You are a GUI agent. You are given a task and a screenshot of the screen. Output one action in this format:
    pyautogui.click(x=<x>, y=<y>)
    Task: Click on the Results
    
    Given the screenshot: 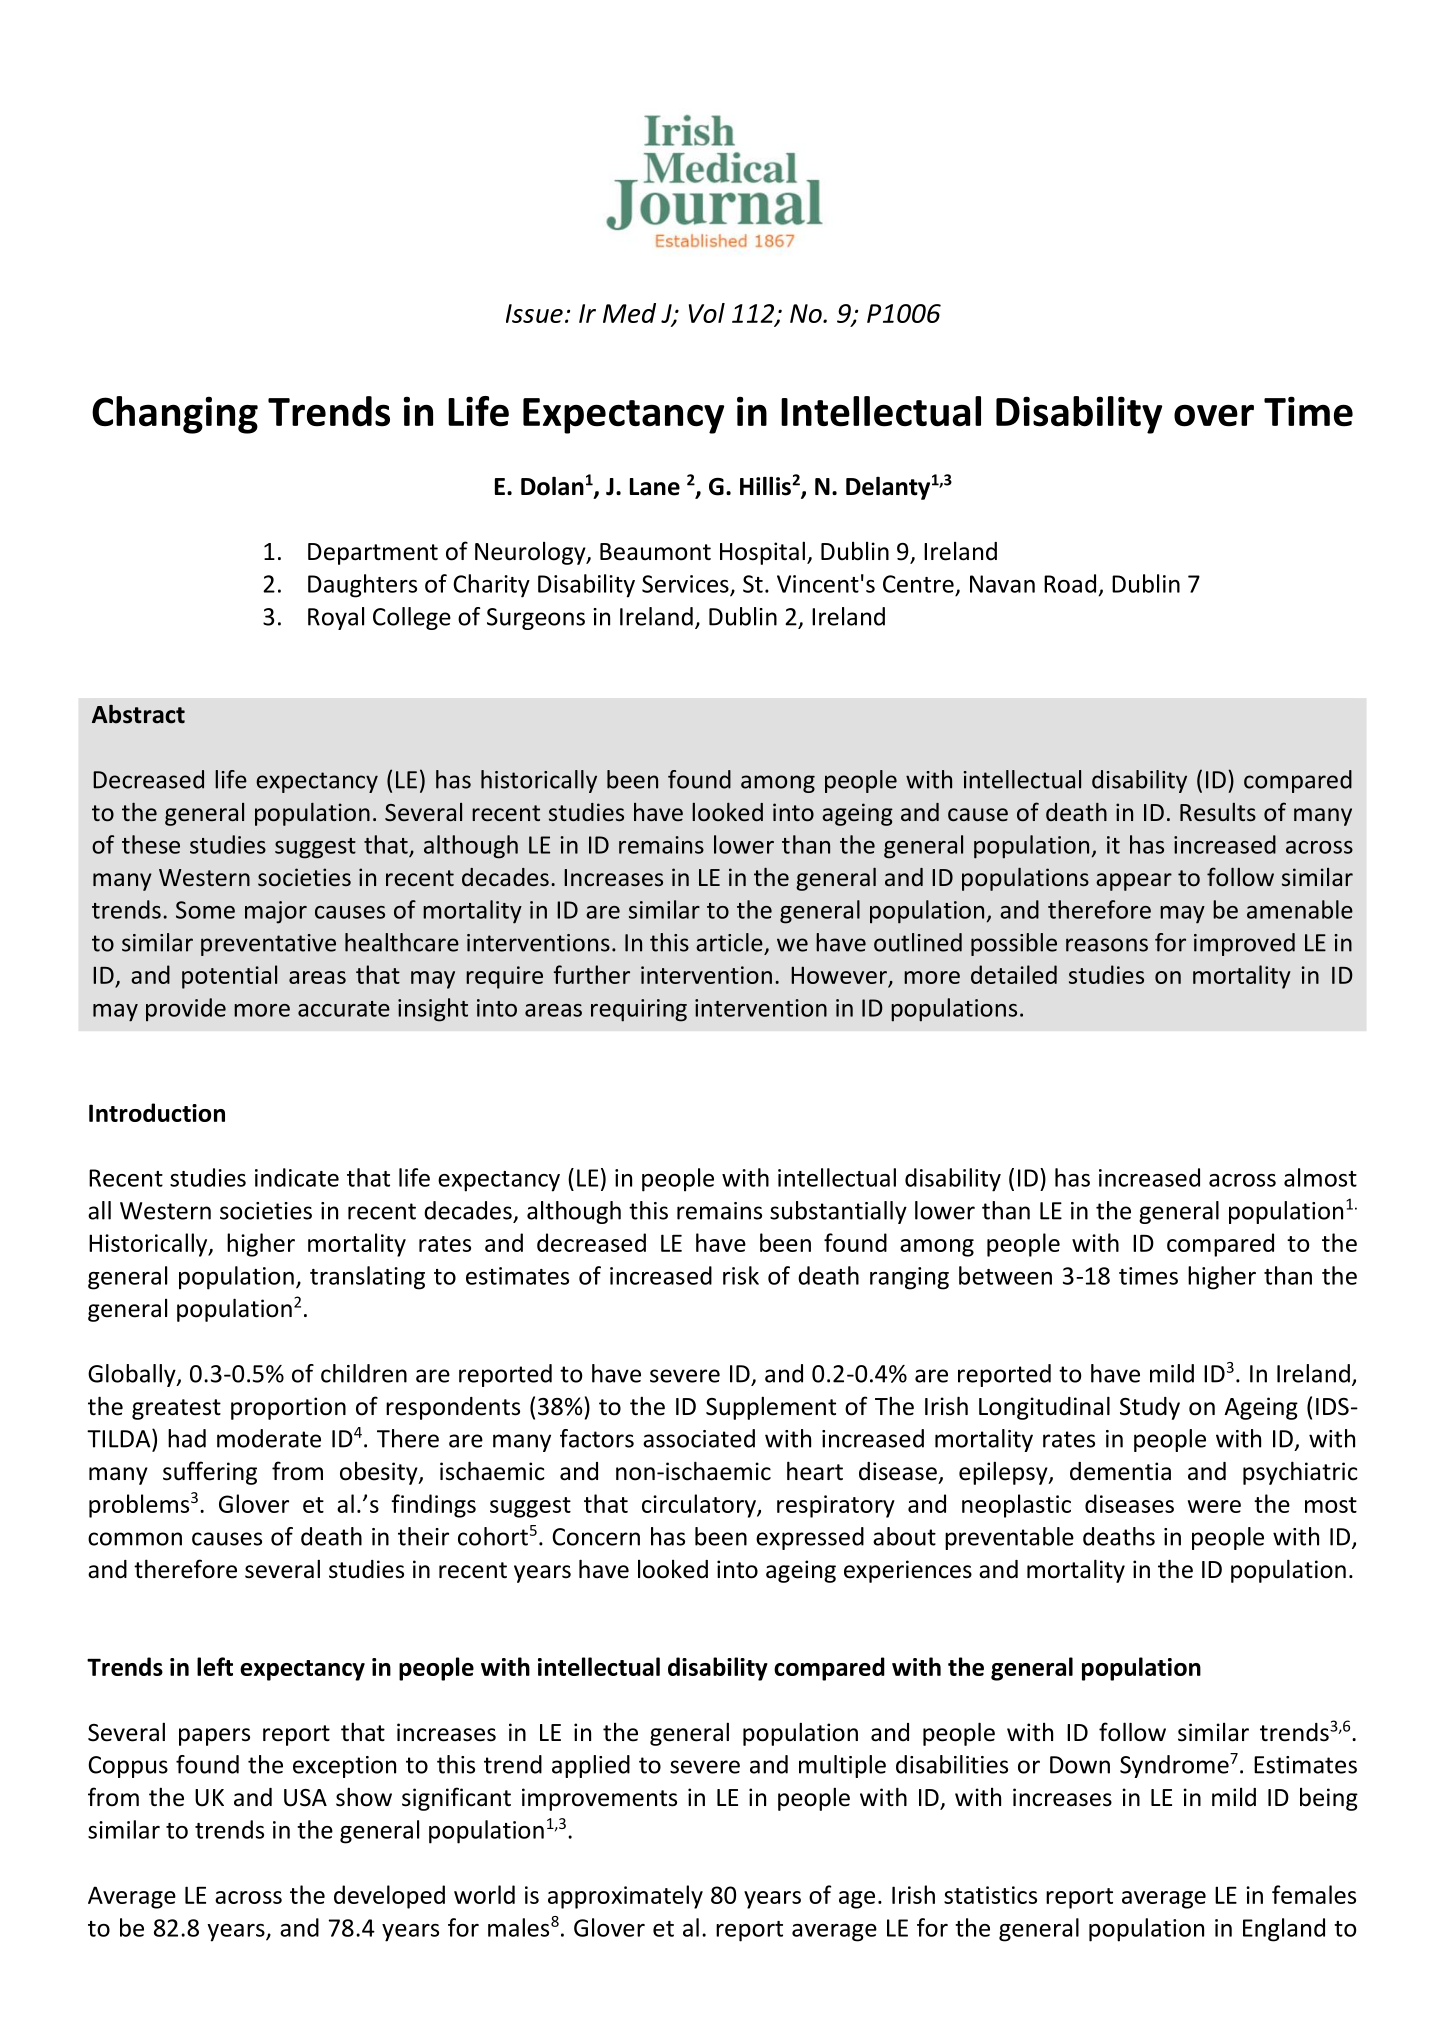 What is the action you would take?
    pyautogui.click(x=1218, y=812)
